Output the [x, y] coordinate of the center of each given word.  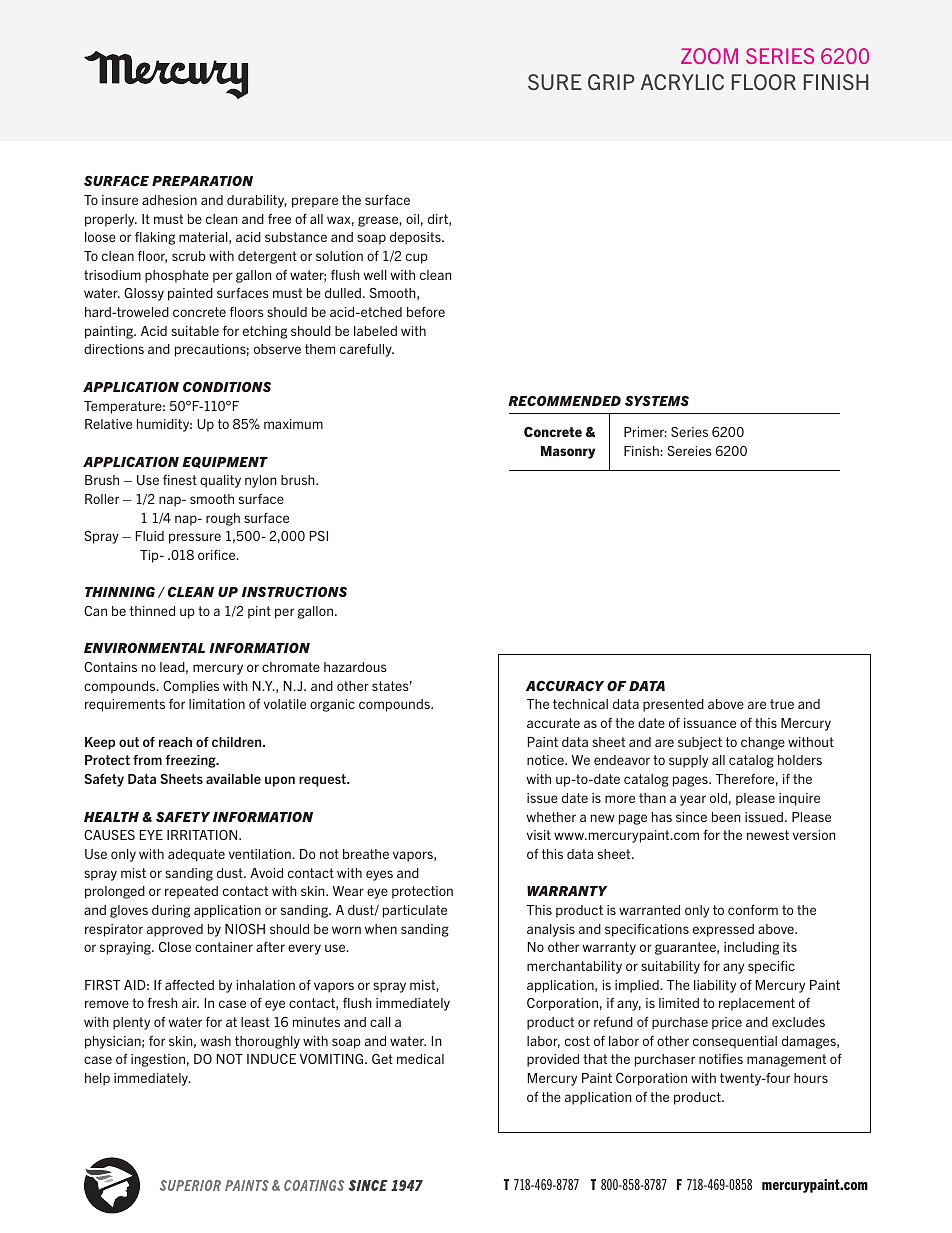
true [782, 704]
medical [420, 1059]
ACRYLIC [682, 82]
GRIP [611, 82]
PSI [319, 536]
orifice [218, 555]
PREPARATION [202, 181]
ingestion [158, 1060]
